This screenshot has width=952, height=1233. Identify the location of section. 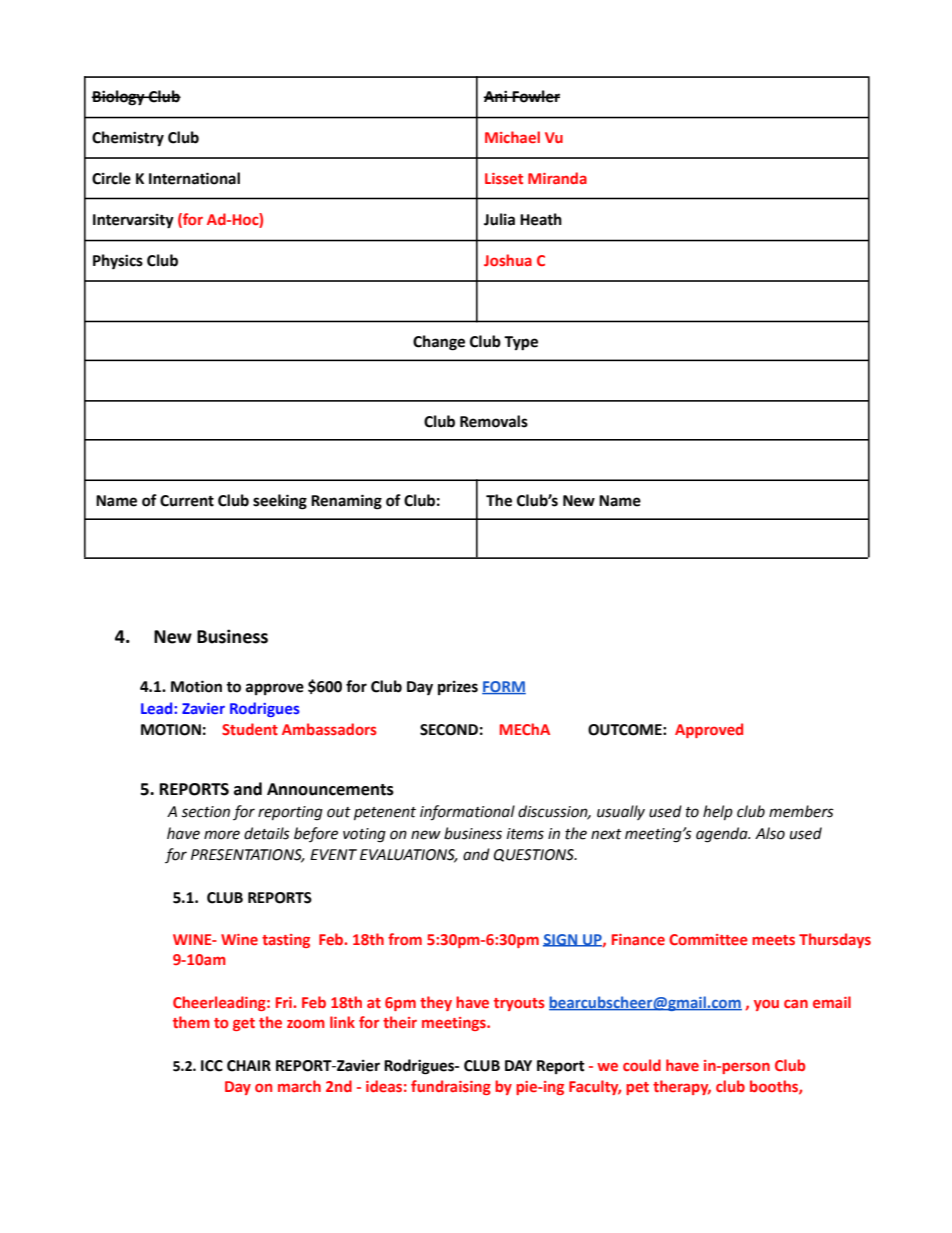
(205, 812).
